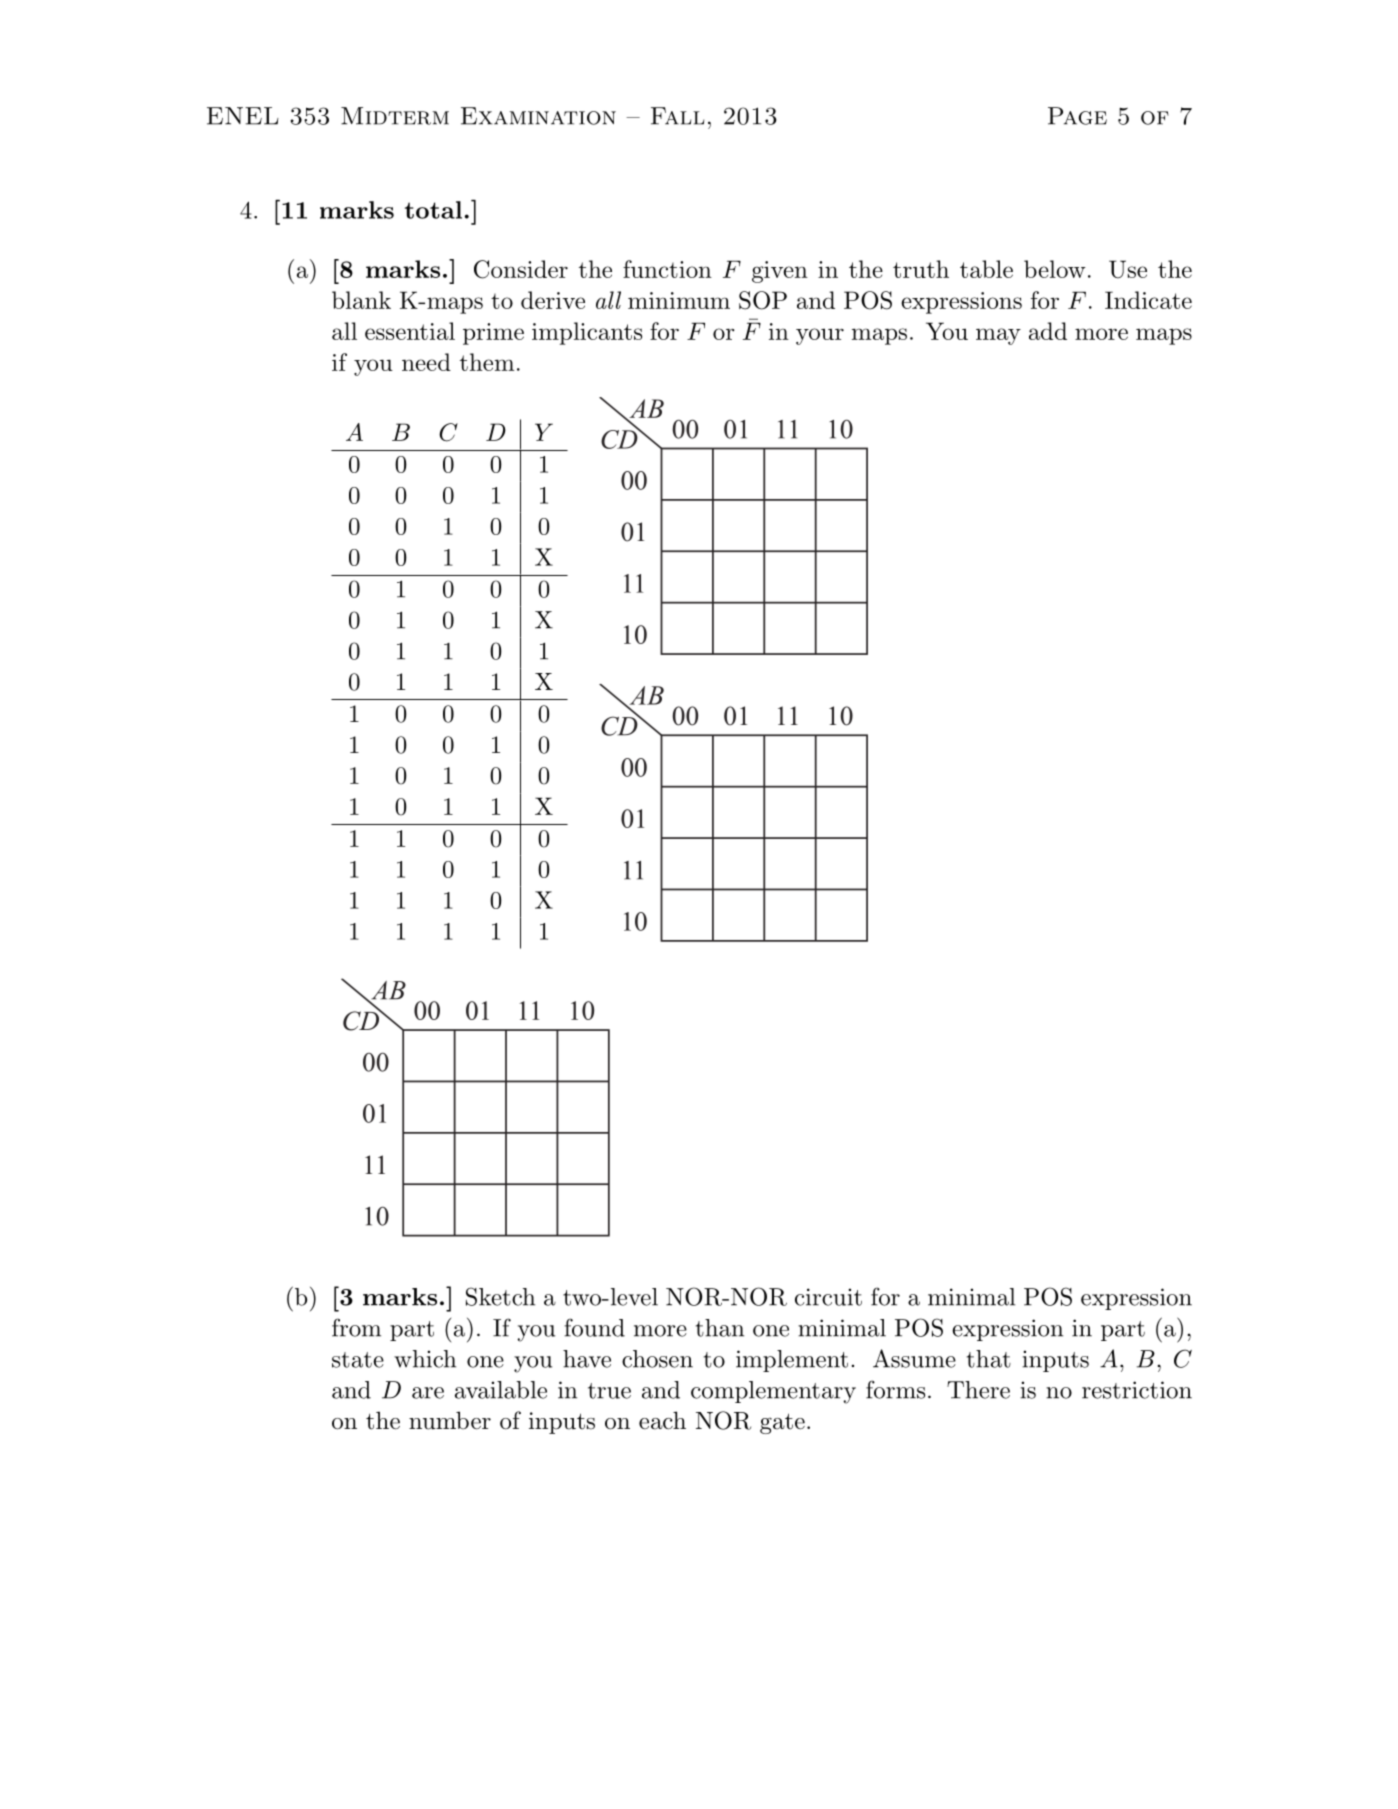 The width and height of the screenshot is (1398, 1809). What do you see at coordinates (998, 336) in the screenshot?
I see `may` at bounding box center [998, 336].
